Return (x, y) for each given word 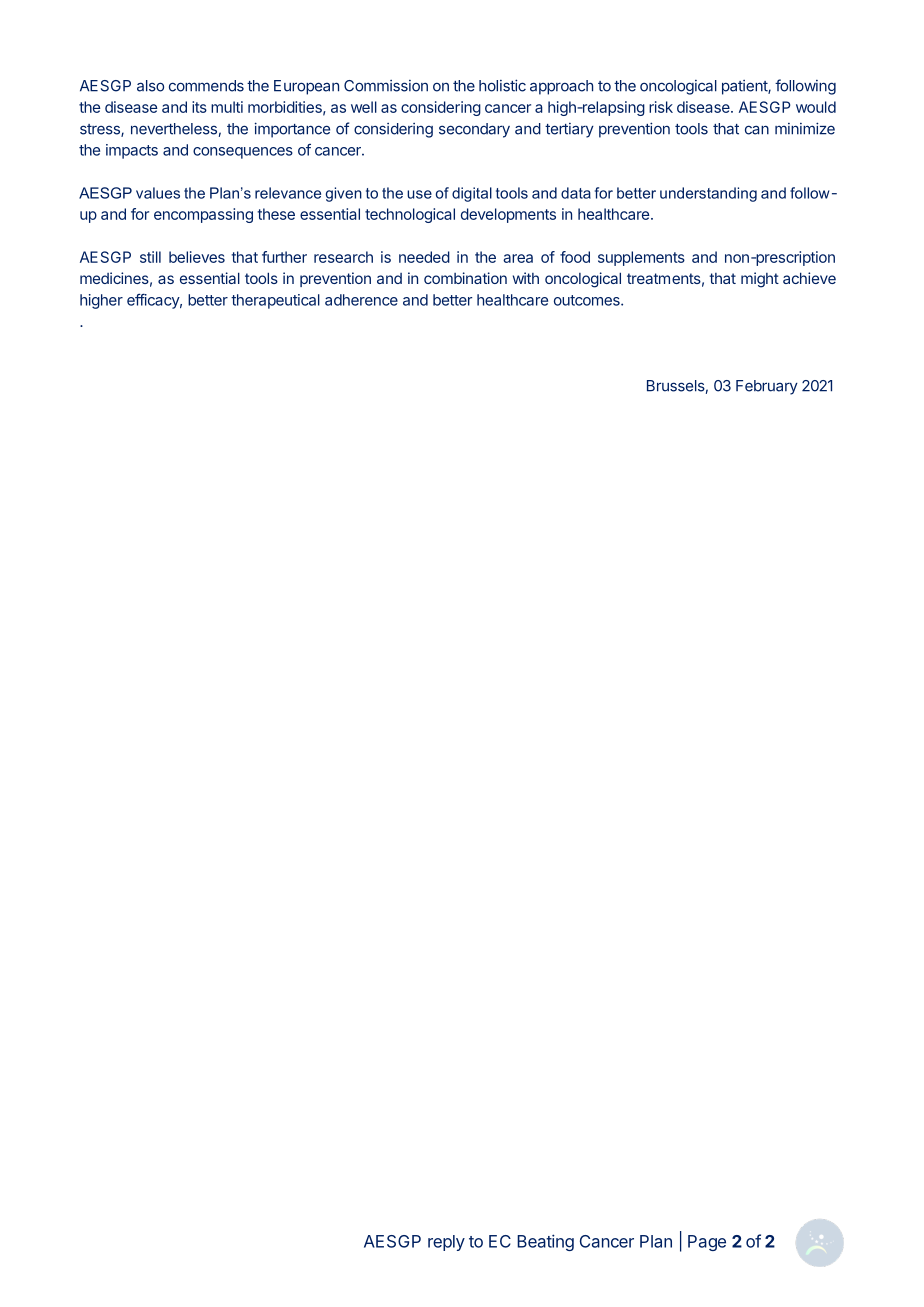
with (526, 278)
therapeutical (275, 301)
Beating (545, 1242)
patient (745, 87)
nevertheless (174, 129)
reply (446, 1243)
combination (465, 278)
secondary (474, 130)
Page (707, 1243)
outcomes (588, 300)
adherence (361, 300)
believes (197, 257)
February (767, 387)
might (760, 280)
